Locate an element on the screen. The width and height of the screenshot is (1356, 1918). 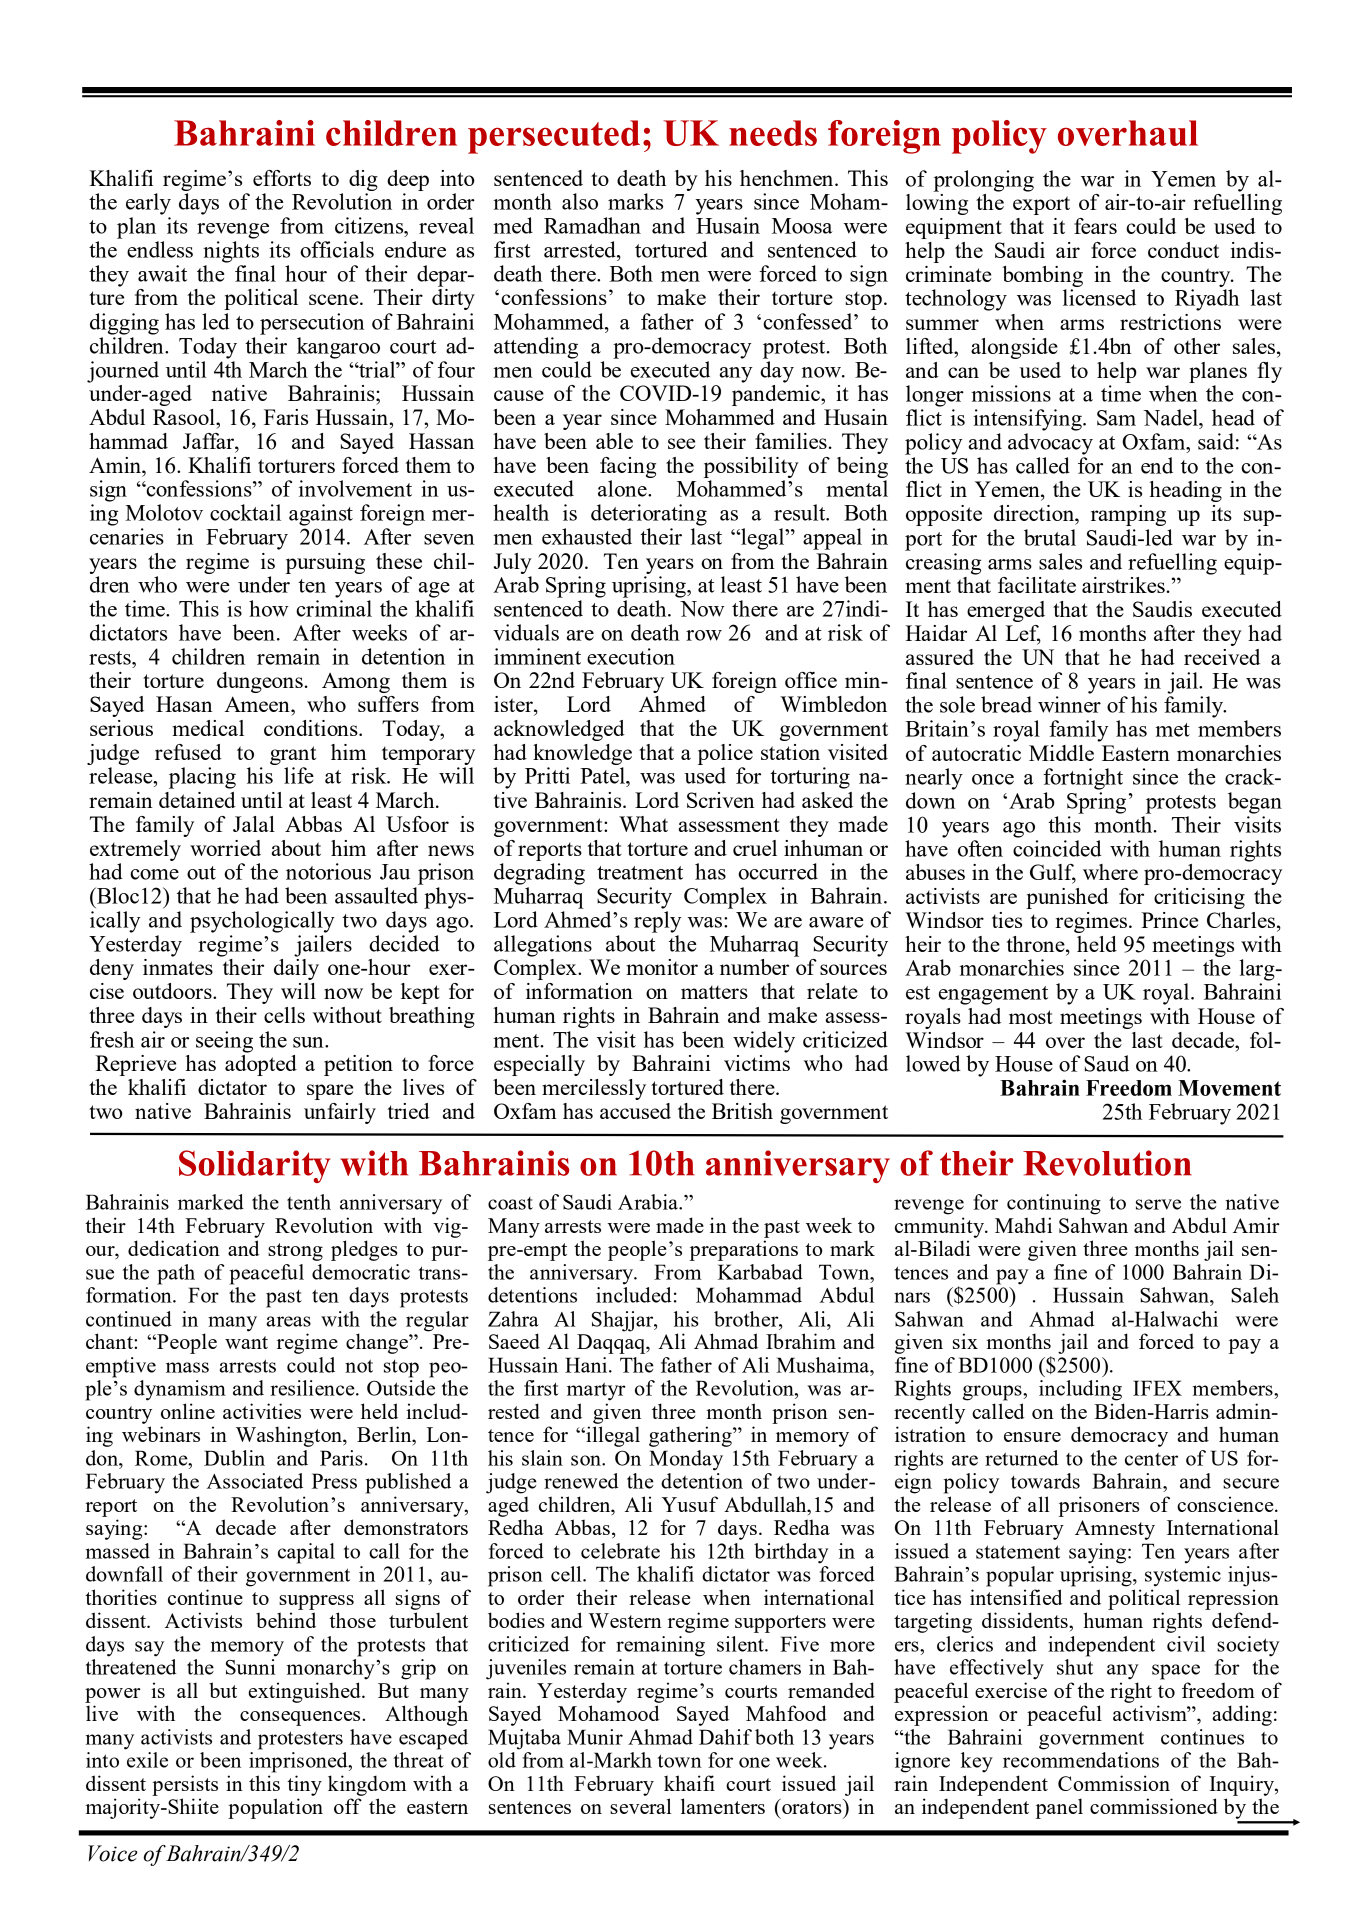
how is located at coordinates (269, 608).
